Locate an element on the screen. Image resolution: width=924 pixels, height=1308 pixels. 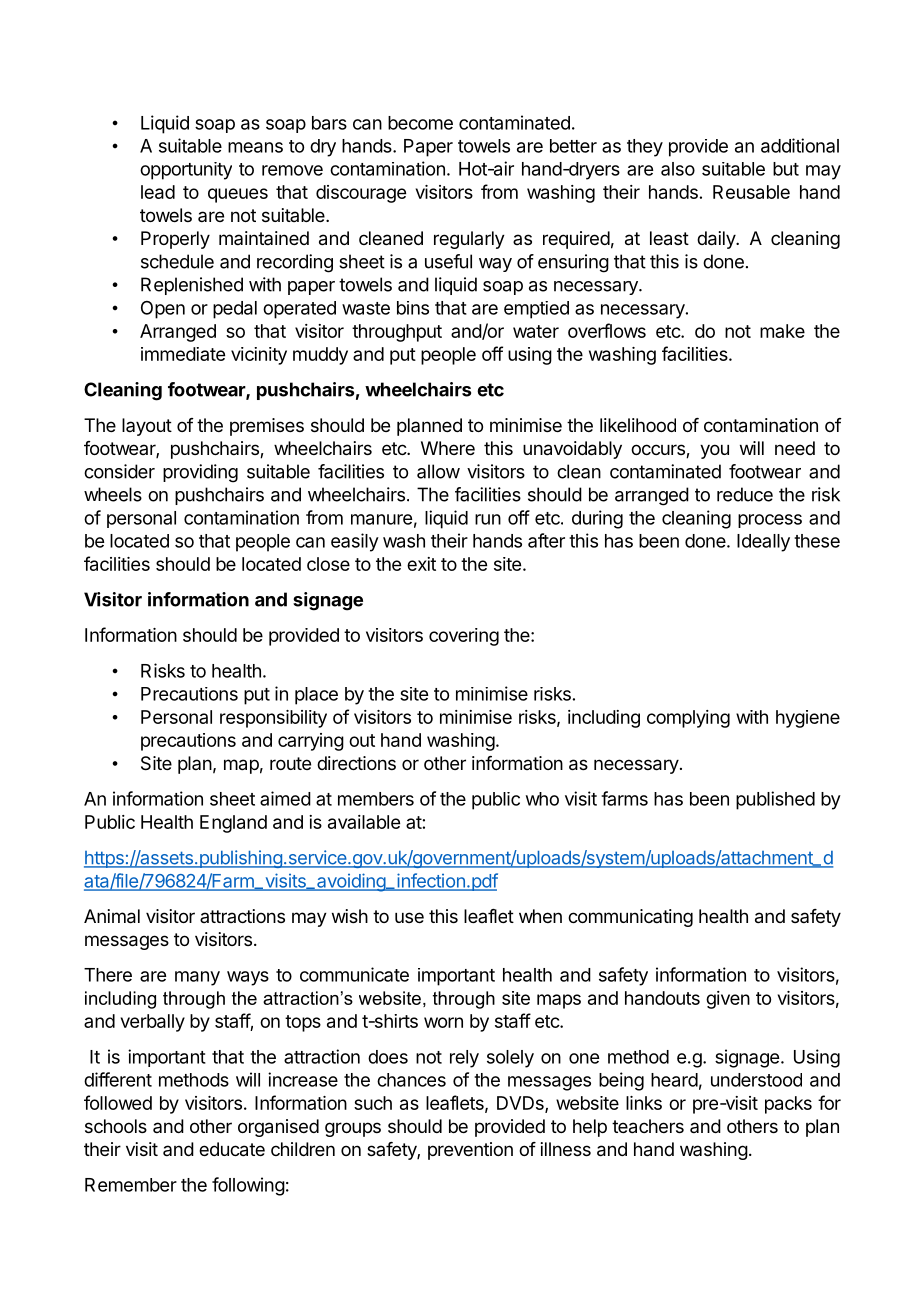
opportunity is located at coordinates (186, 171).
